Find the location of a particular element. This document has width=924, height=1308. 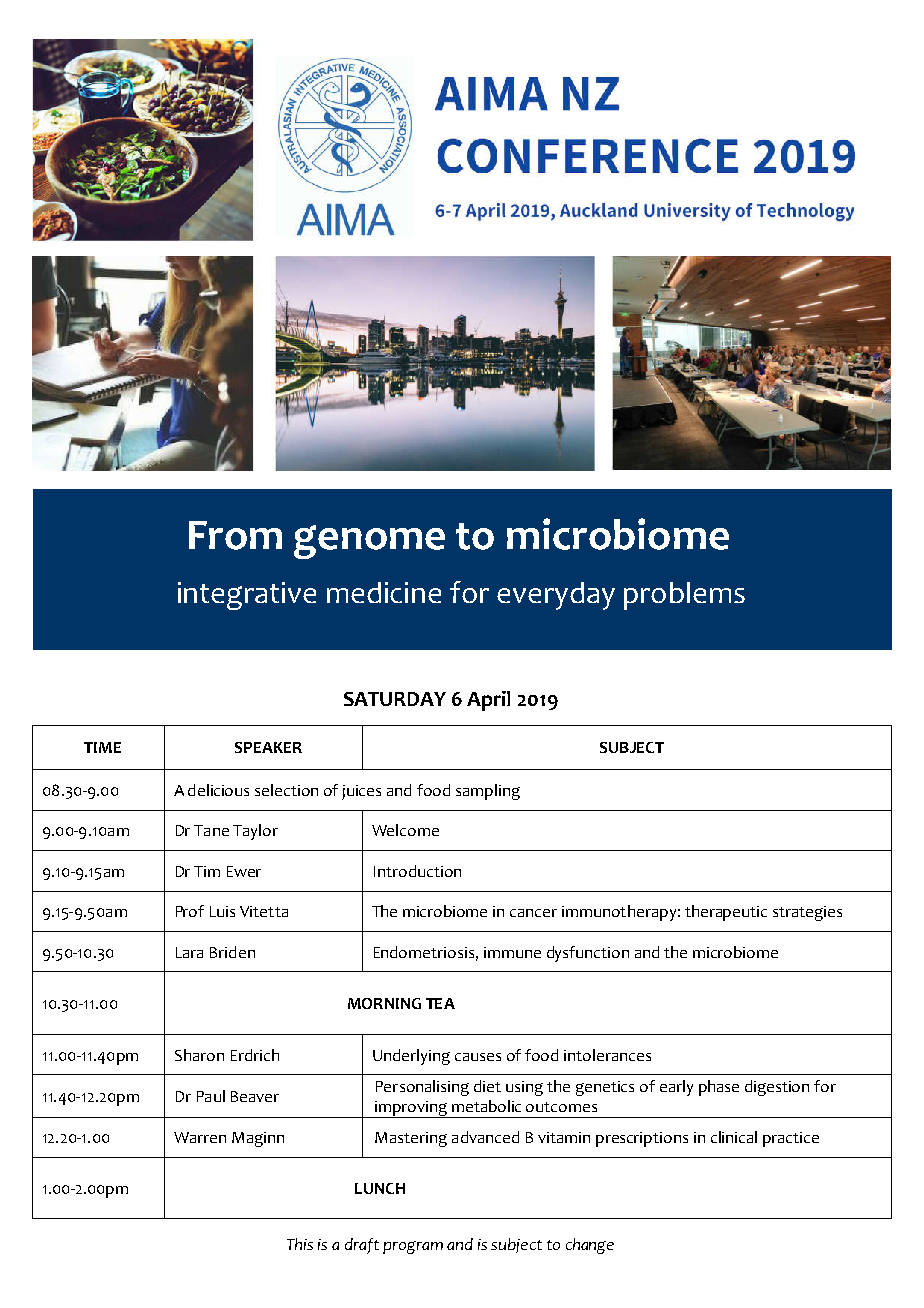

problems is located at coordinates (684, 596).
